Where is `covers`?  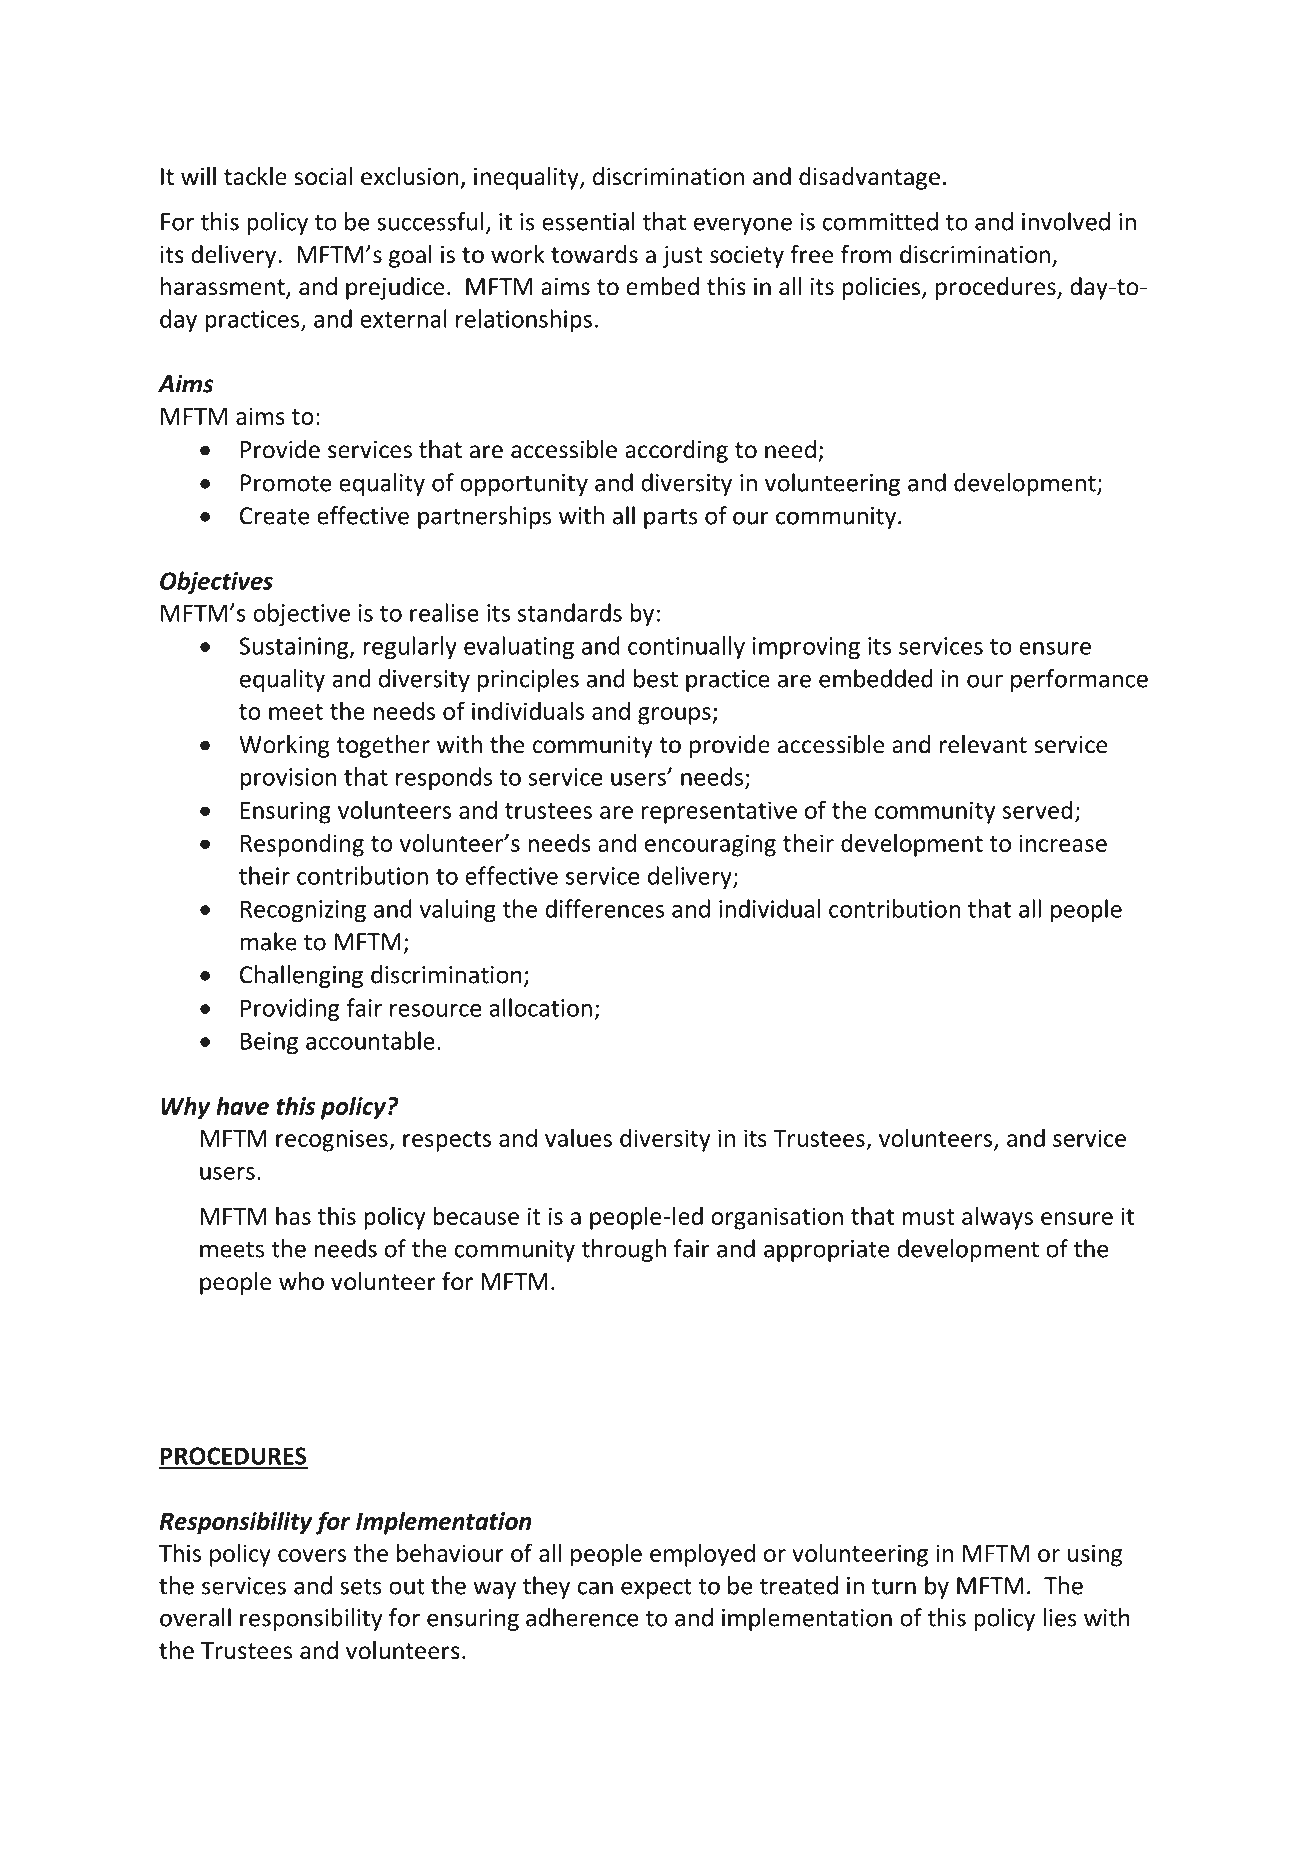 covers is located at coordinates (312, 1555).
